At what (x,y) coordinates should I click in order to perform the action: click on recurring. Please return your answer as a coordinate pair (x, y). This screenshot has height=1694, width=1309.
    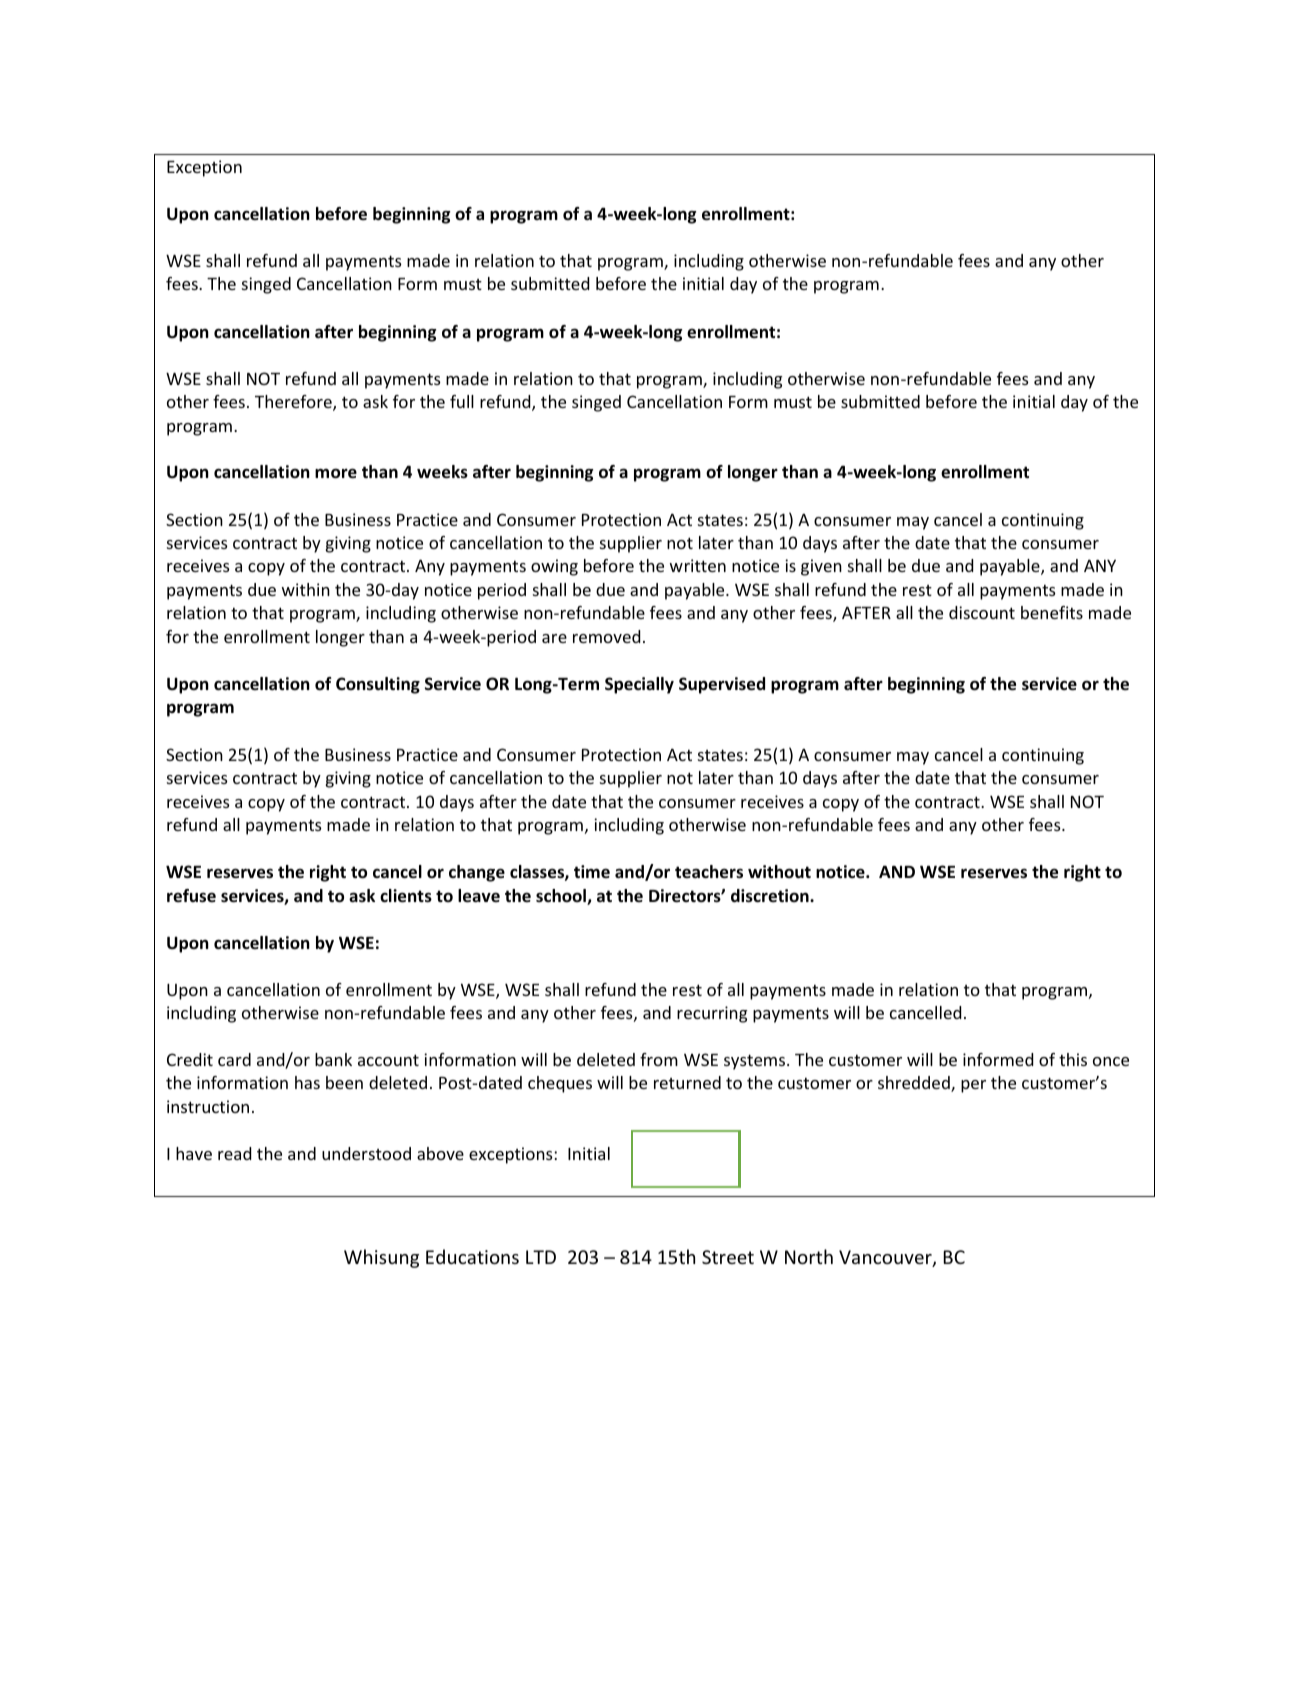
    Looking at the image, I should click on (712, 1014).
